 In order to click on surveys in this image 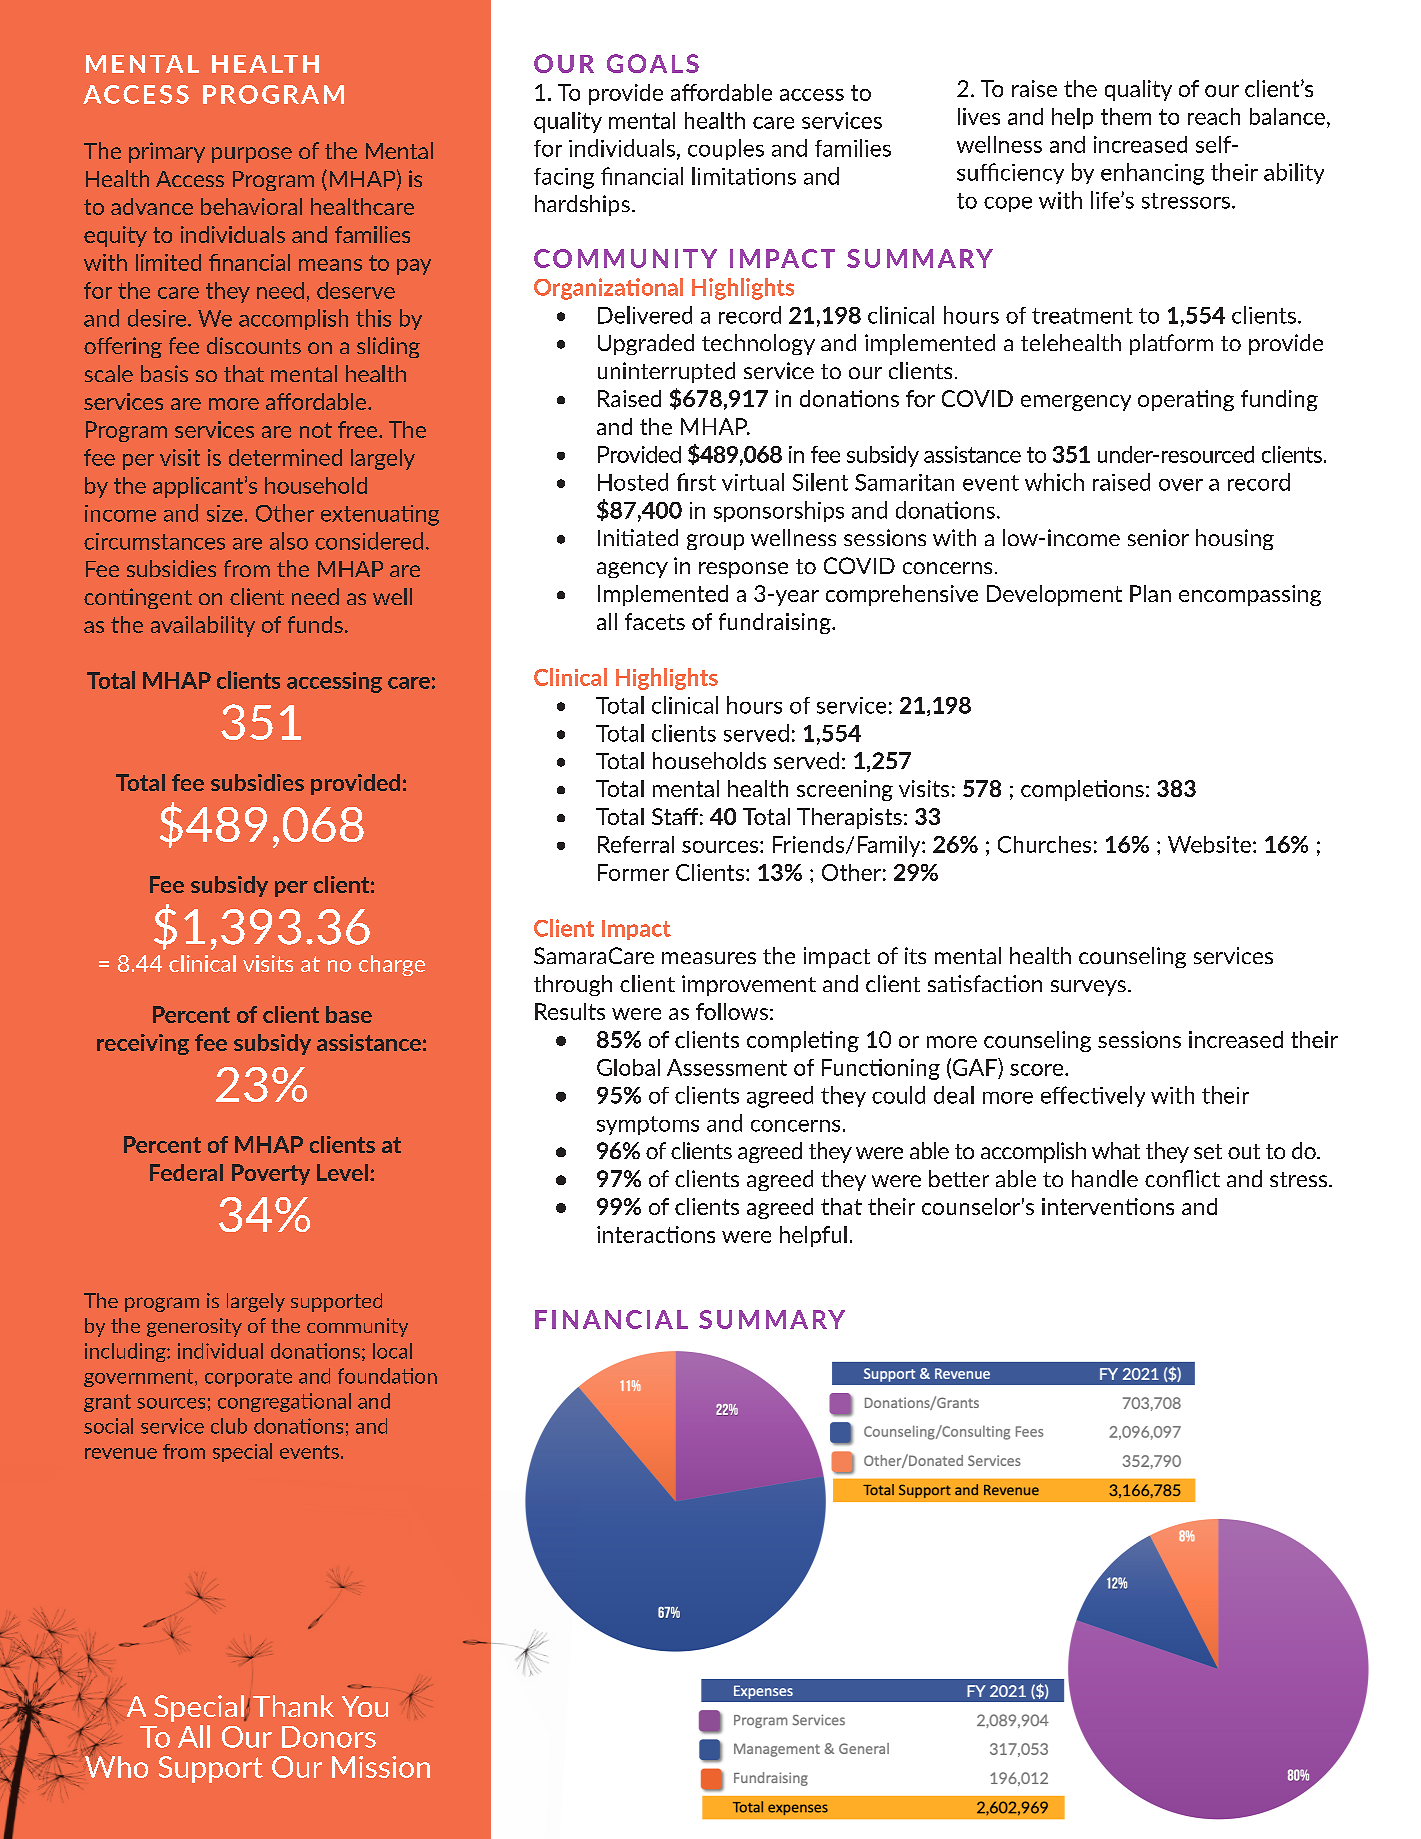, I will do `click(1088, 988)`.
